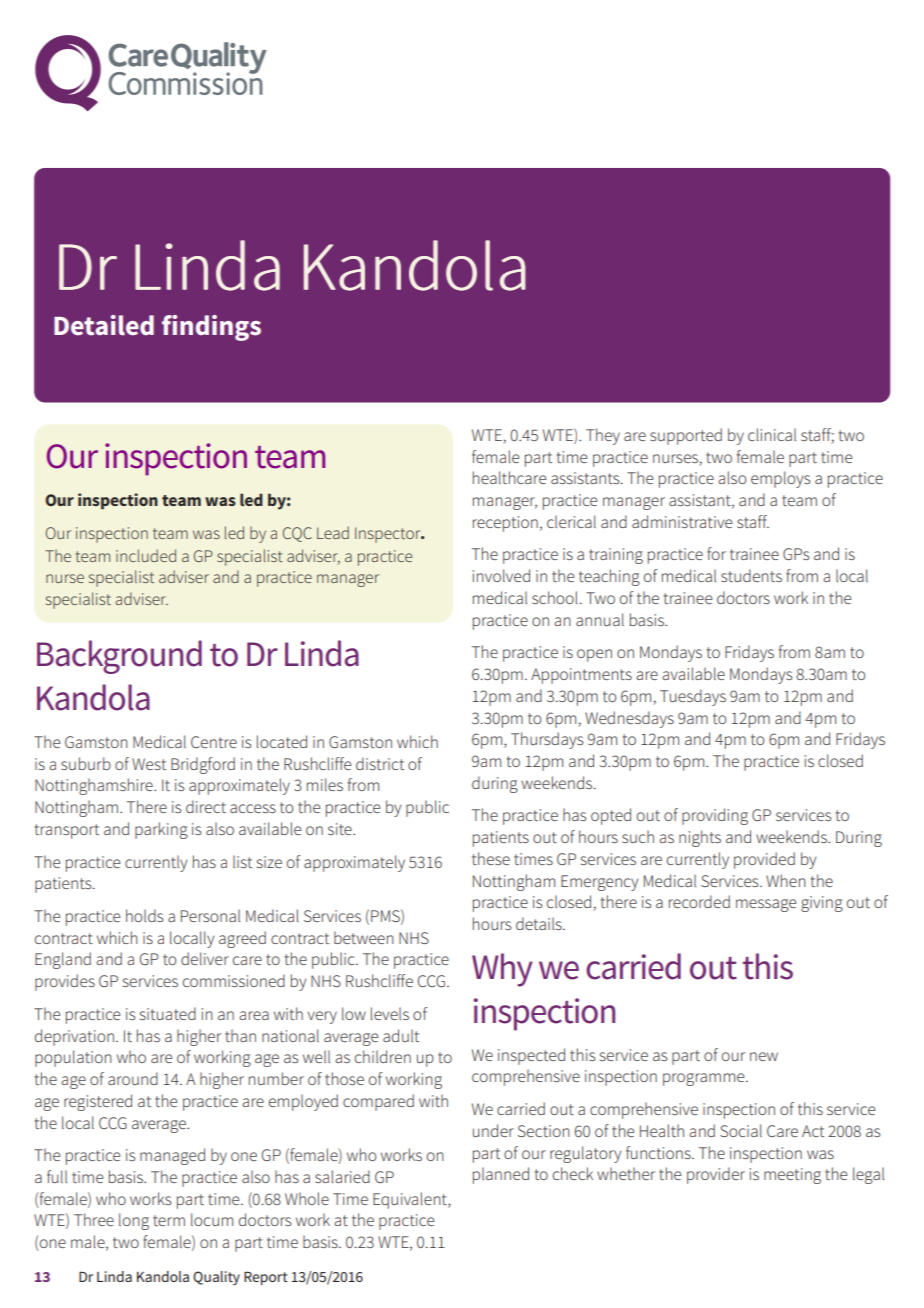  I want to click on term, so click(169, 1220).
